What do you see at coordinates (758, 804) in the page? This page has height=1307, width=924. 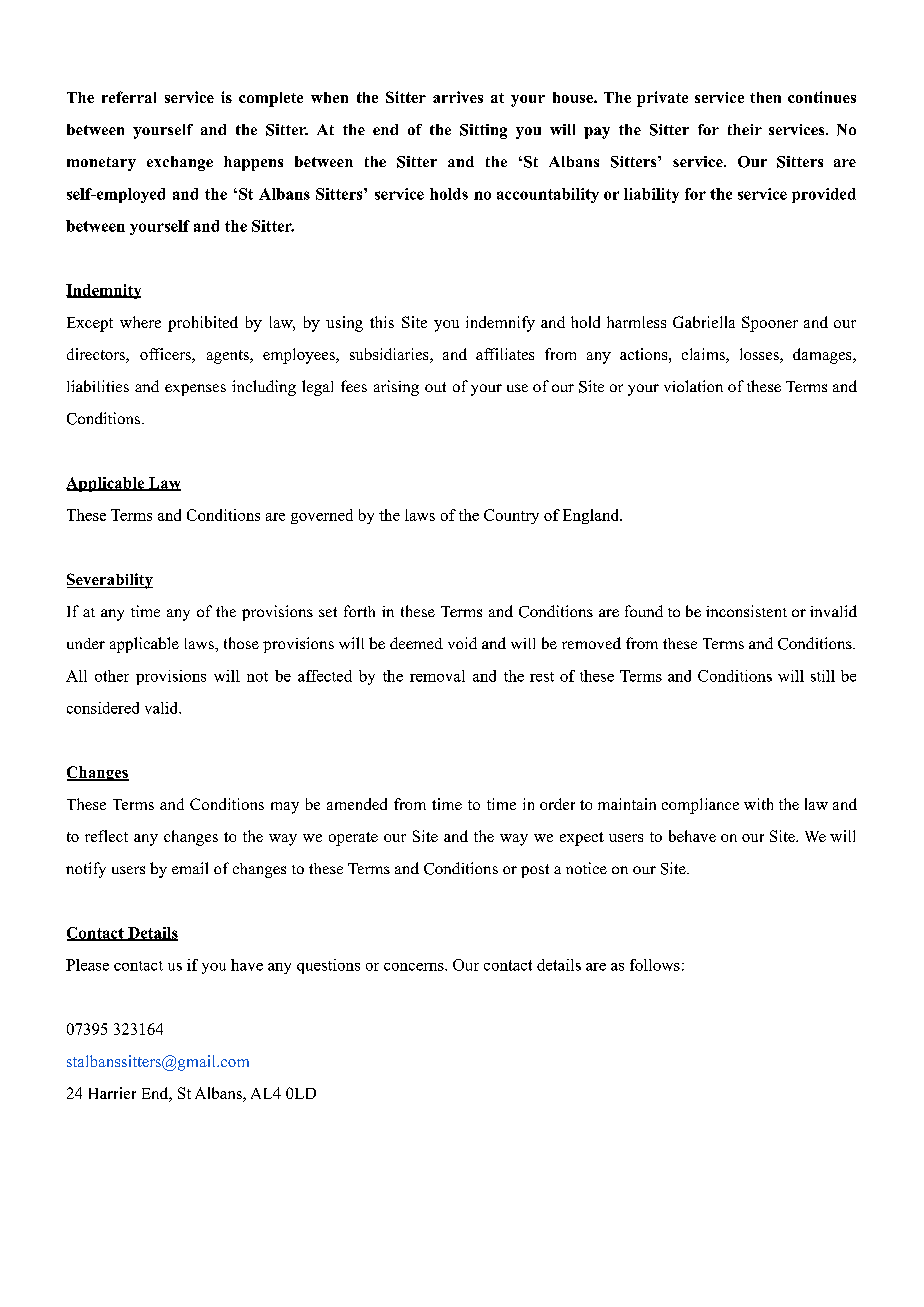 I see `with` at bounding box center [758, 804].
